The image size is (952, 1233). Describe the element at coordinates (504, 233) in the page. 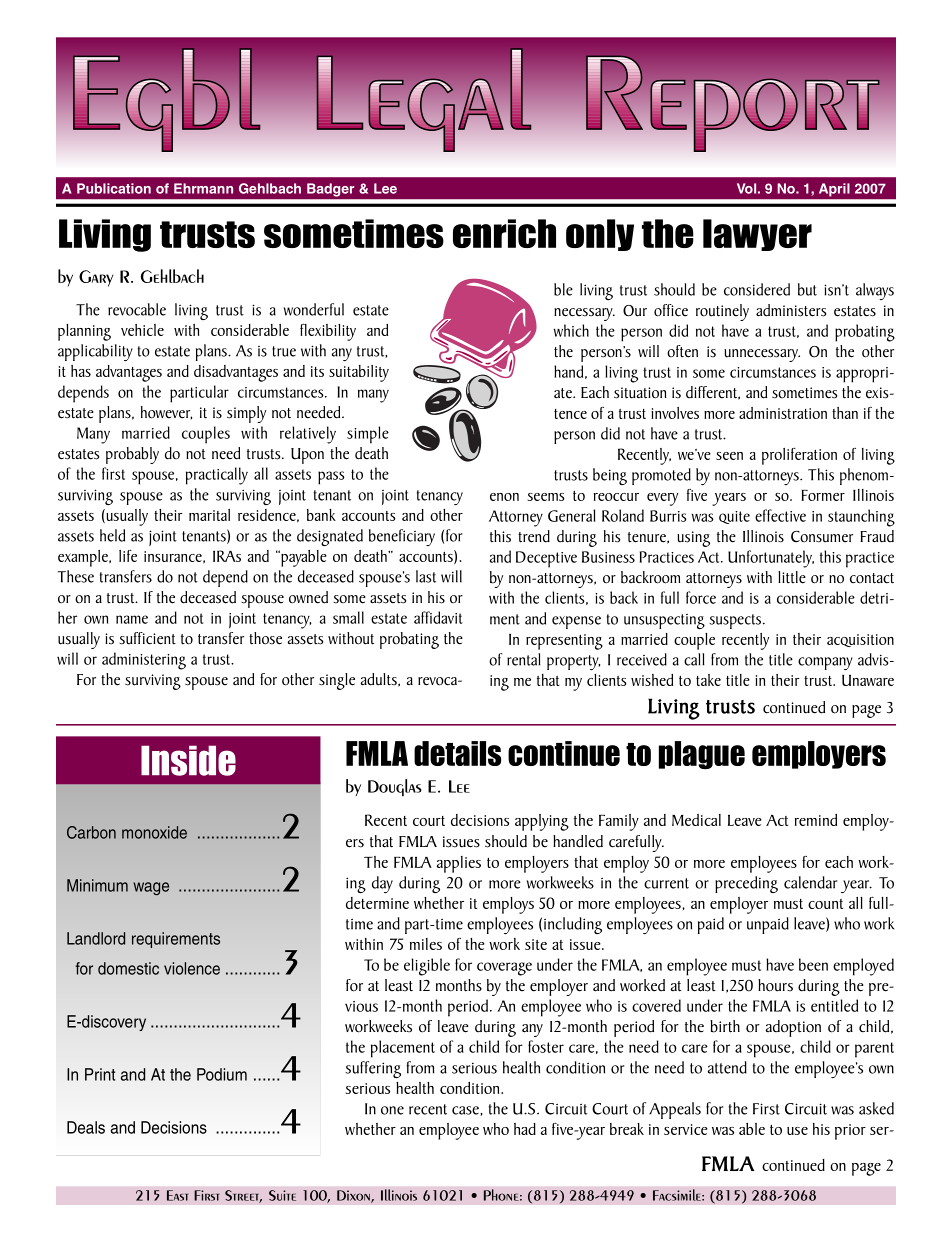

I see `enrich` at that location.
